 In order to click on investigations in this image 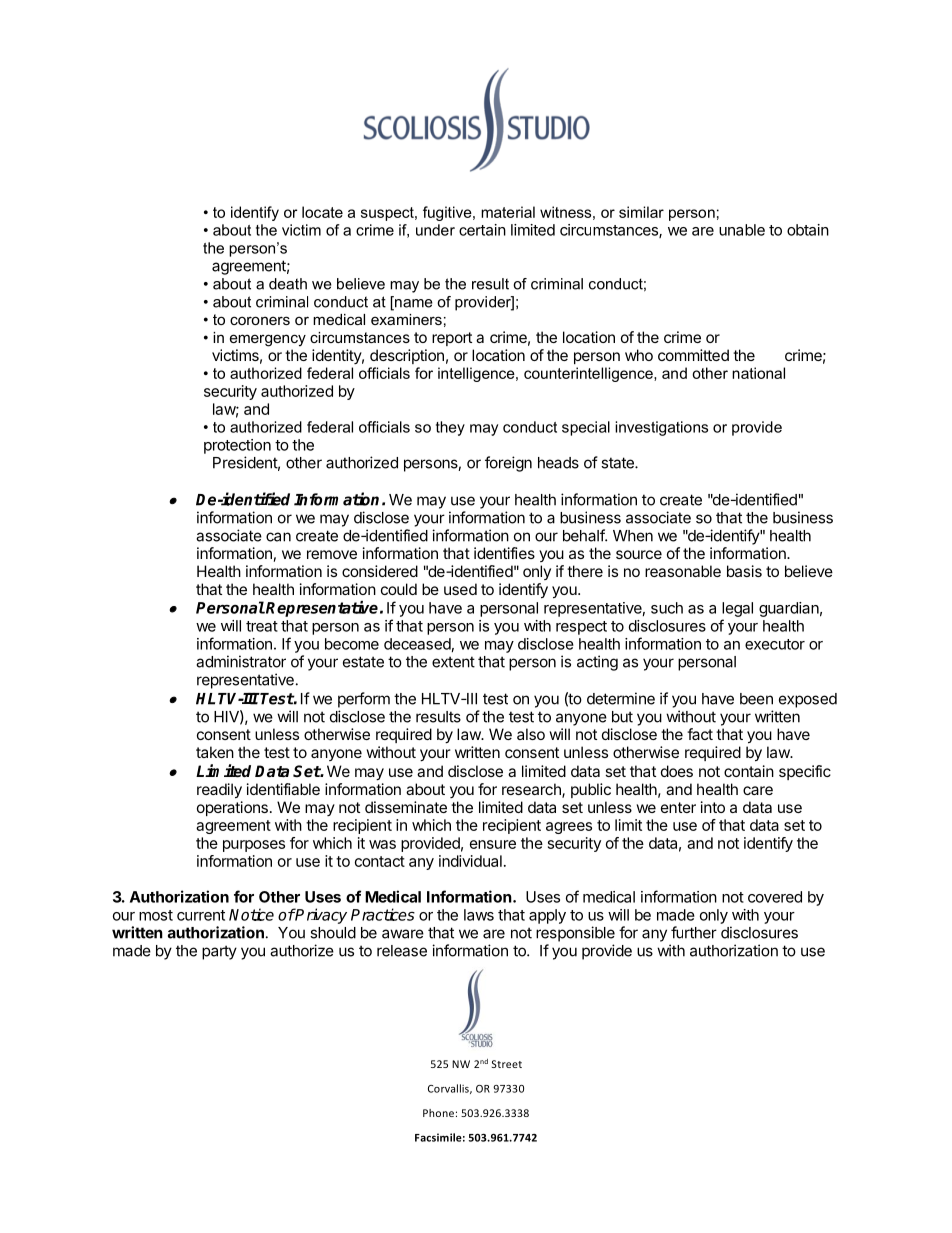, I will do `click(661, 428)`.
